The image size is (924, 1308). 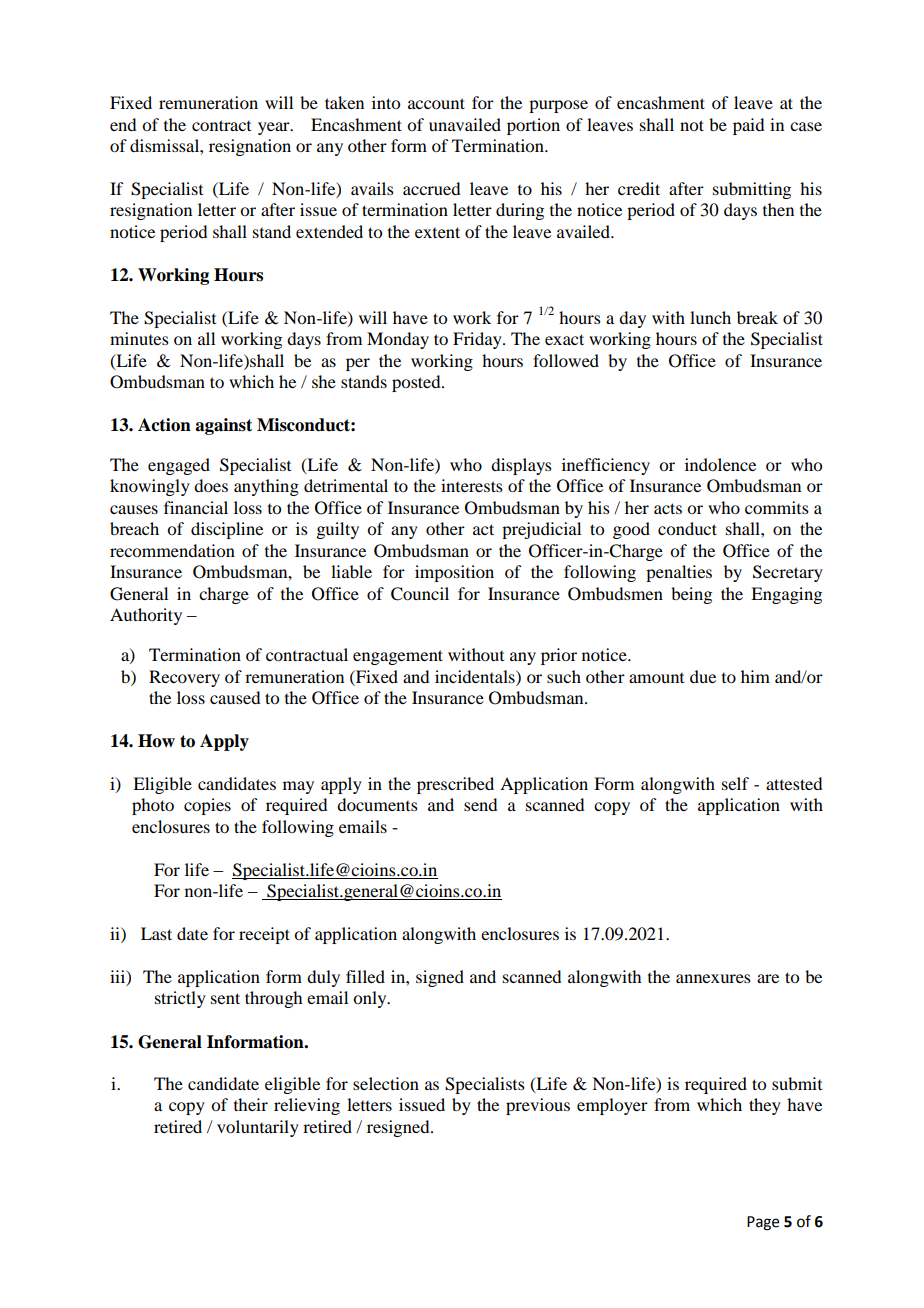 What do you see at coordinates (365, 976) in the document?
I see `filled` at bounding box center [365, 976].
